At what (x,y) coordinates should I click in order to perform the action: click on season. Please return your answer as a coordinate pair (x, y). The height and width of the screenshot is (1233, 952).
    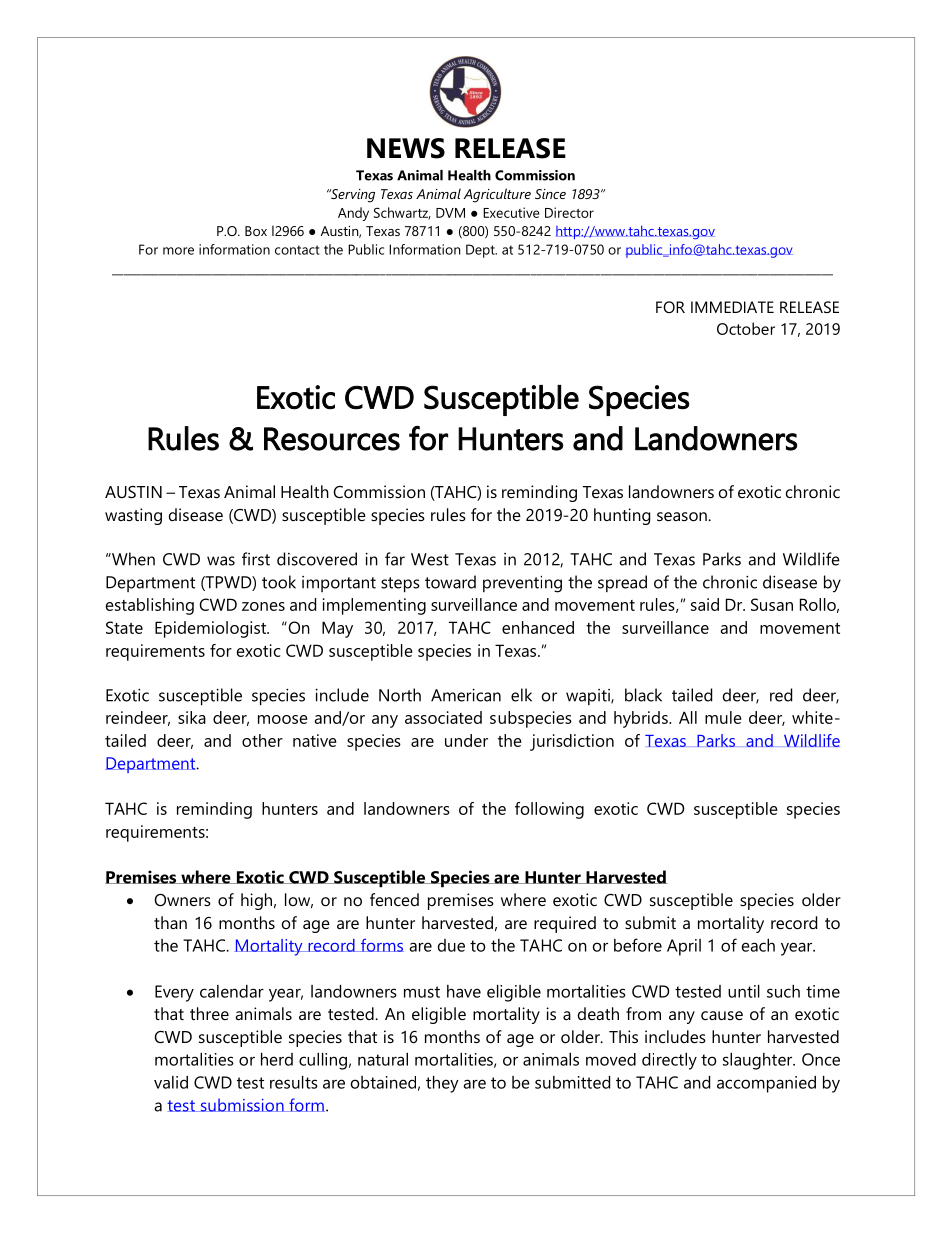
    Looking at the image, I should click on (683, 516).
